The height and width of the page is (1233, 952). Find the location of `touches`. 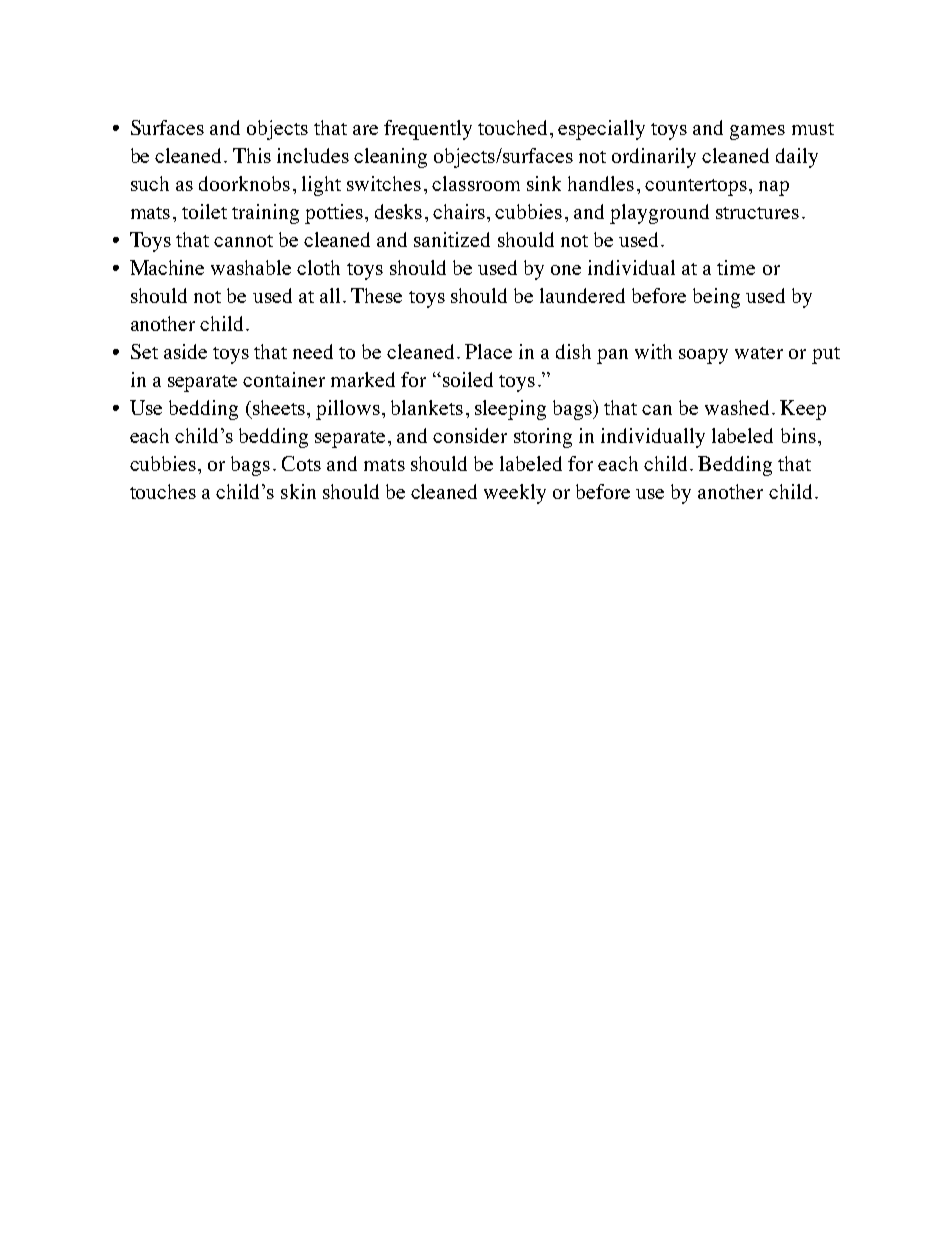

touches is located at coordinates (163, 491).
